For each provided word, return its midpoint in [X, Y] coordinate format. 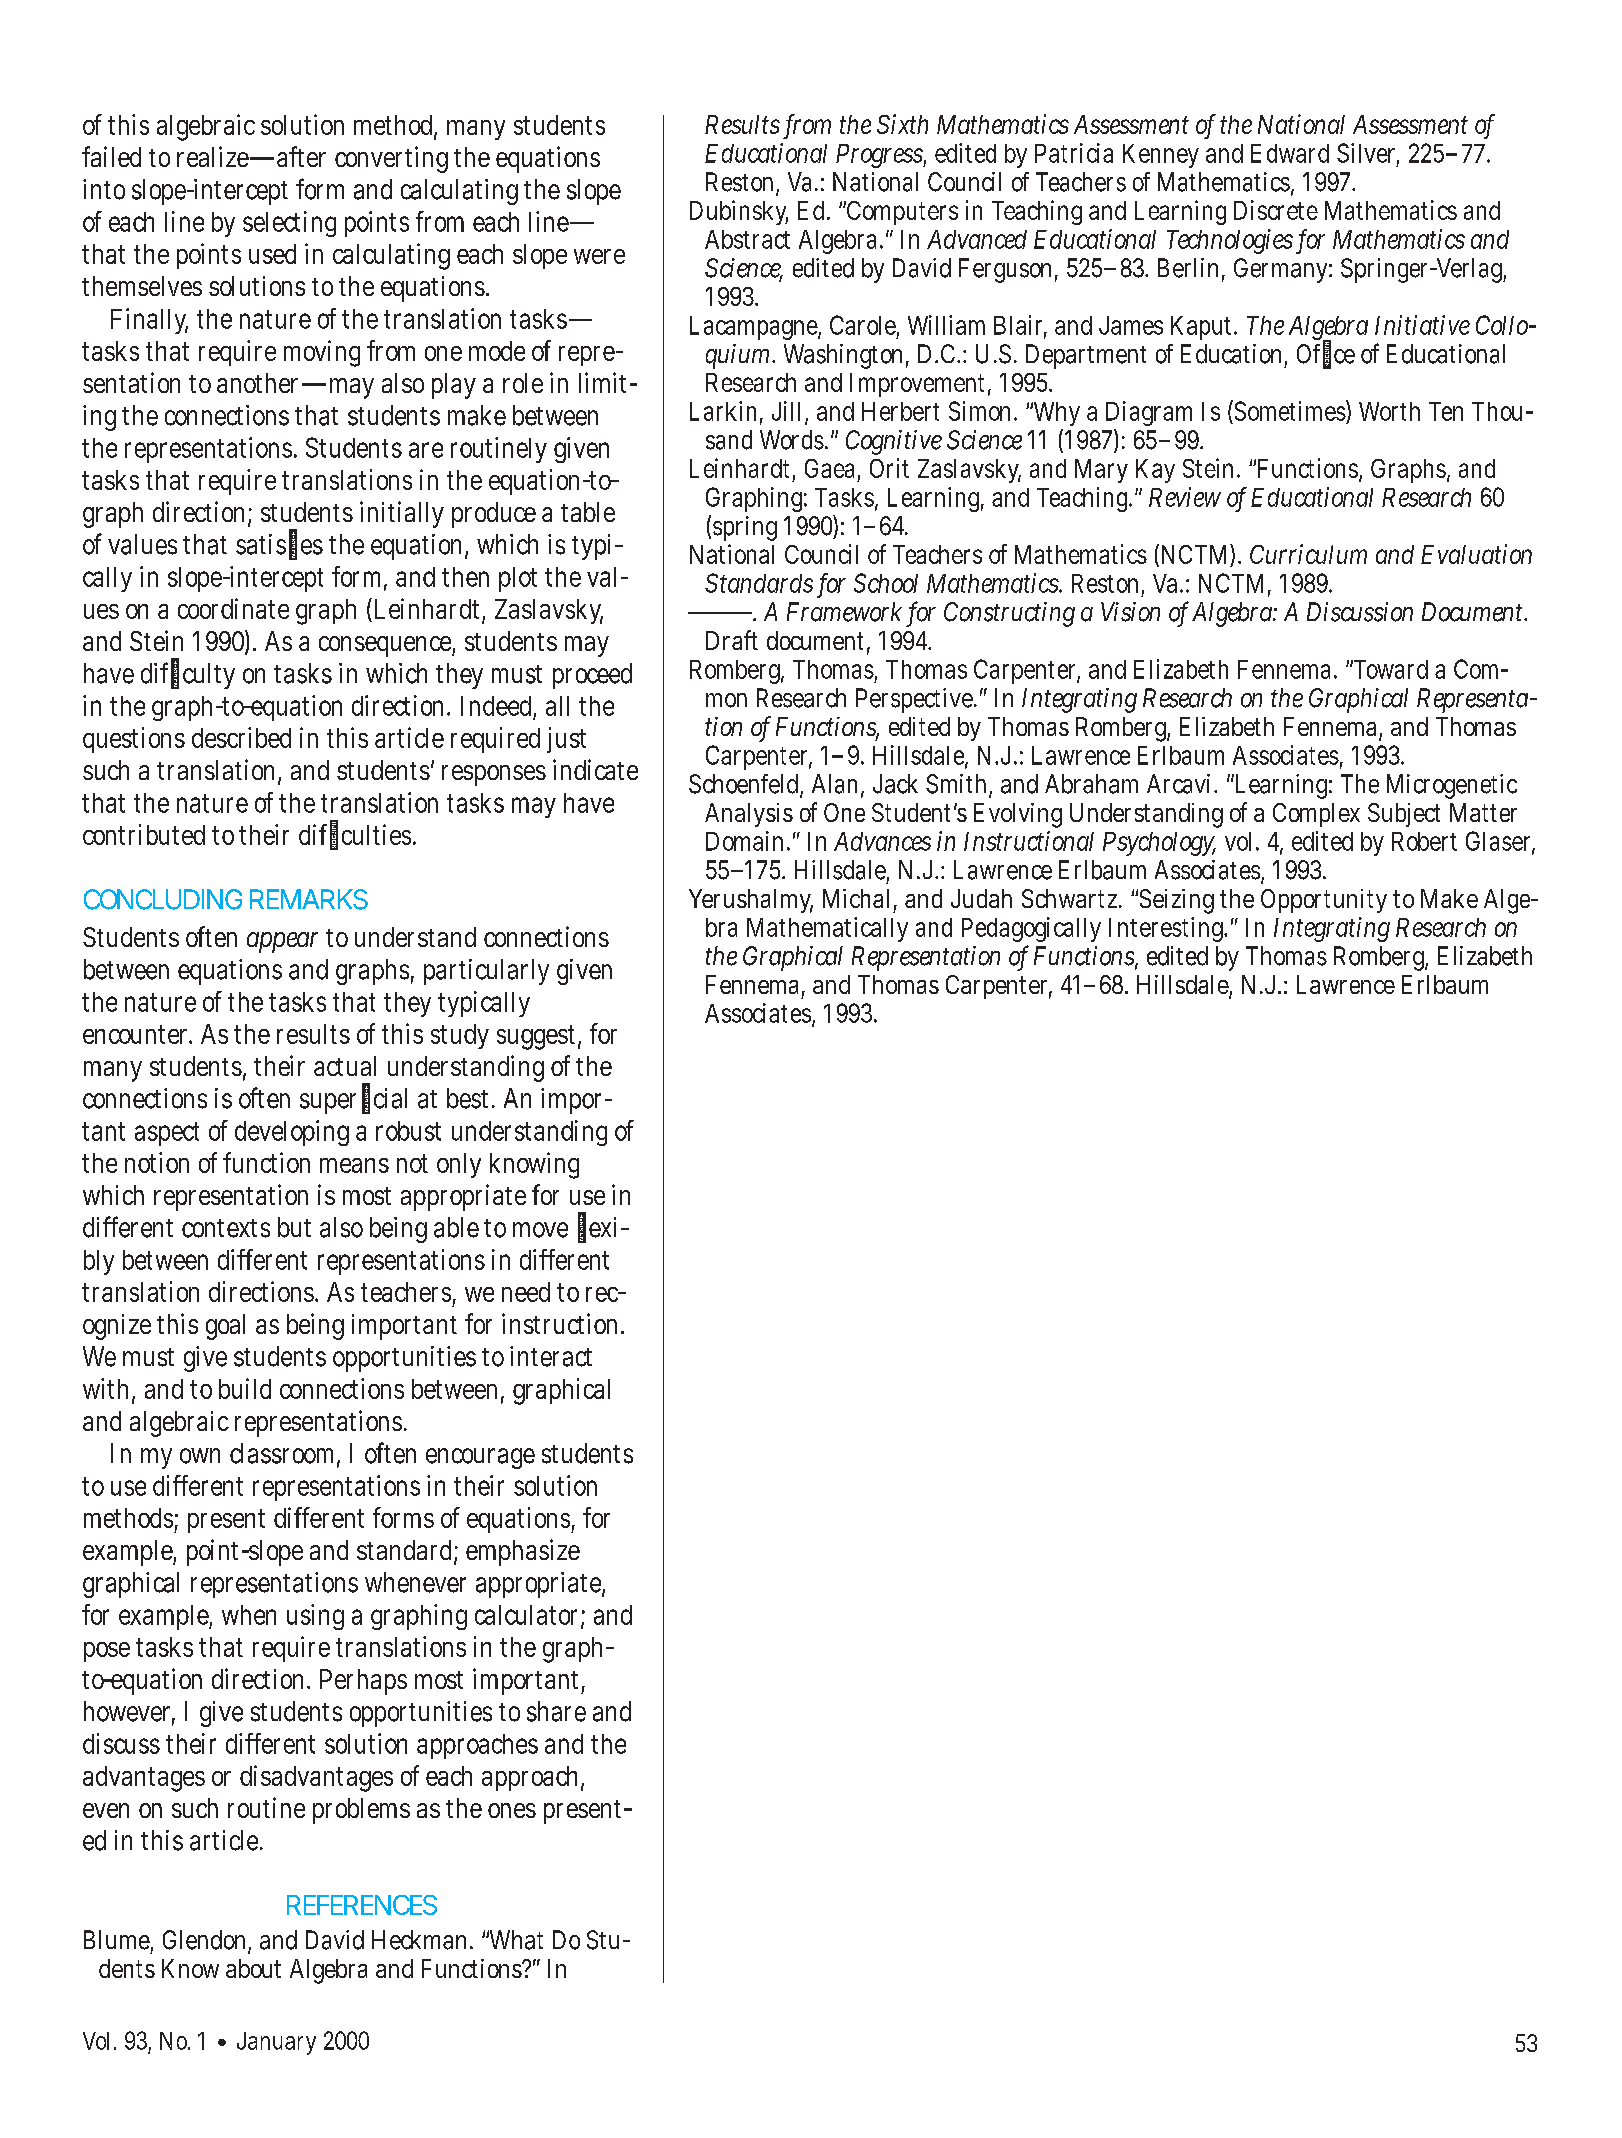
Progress [879, 156]
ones [512, 1810]
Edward [1290, 153]
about [253, 1968]
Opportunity [1324, 901]
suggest [536, 1037]
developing [292, 1133]
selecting [289, 224]
